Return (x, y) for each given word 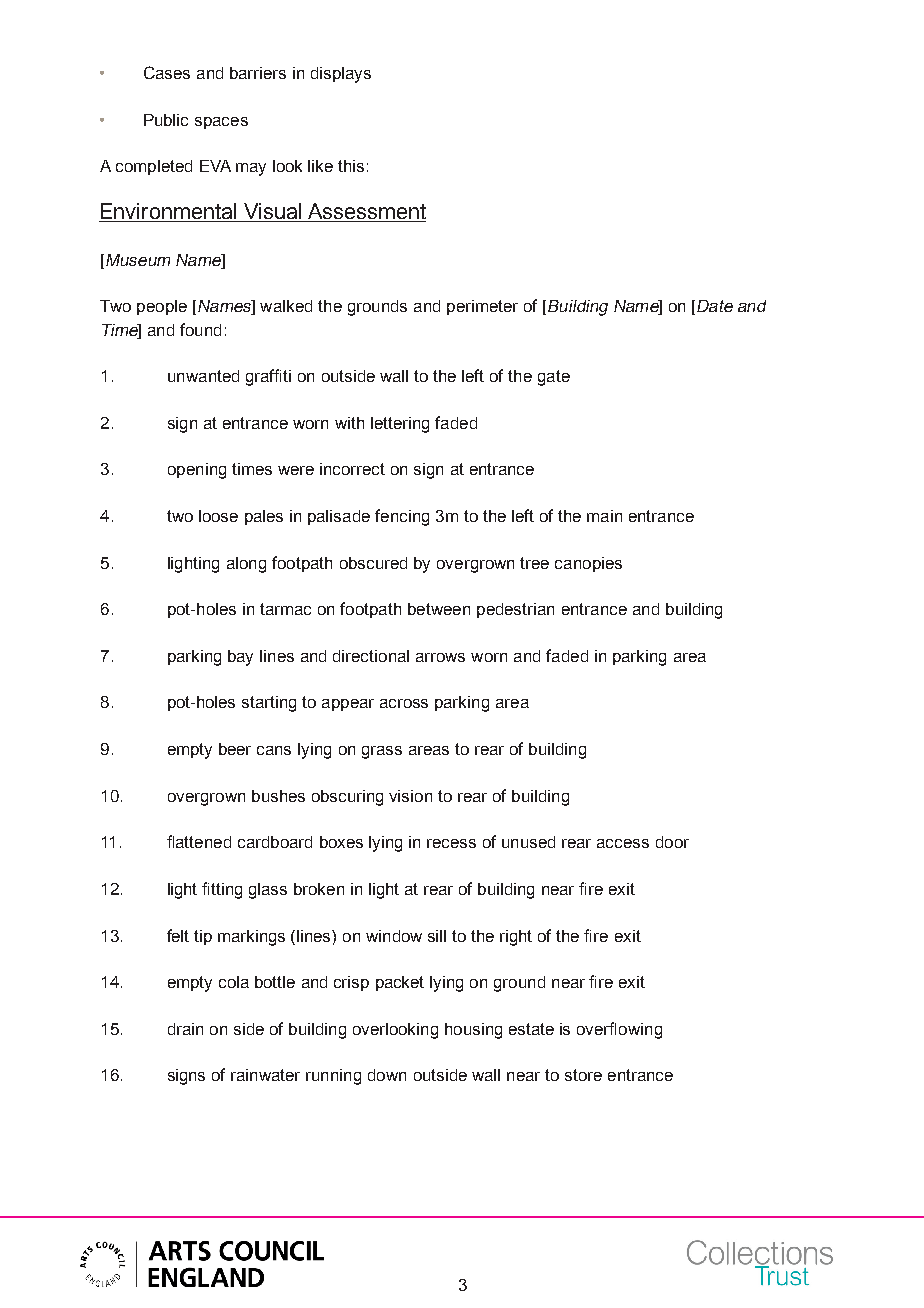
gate (554, 378)
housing (473, 1031)
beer (235, 749)
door (672, 842)
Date (715, 306)
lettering (400, 425)
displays (341, 75)
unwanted (203, 376)
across (404, 703)
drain (185, 1029)
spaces (221, 123)
